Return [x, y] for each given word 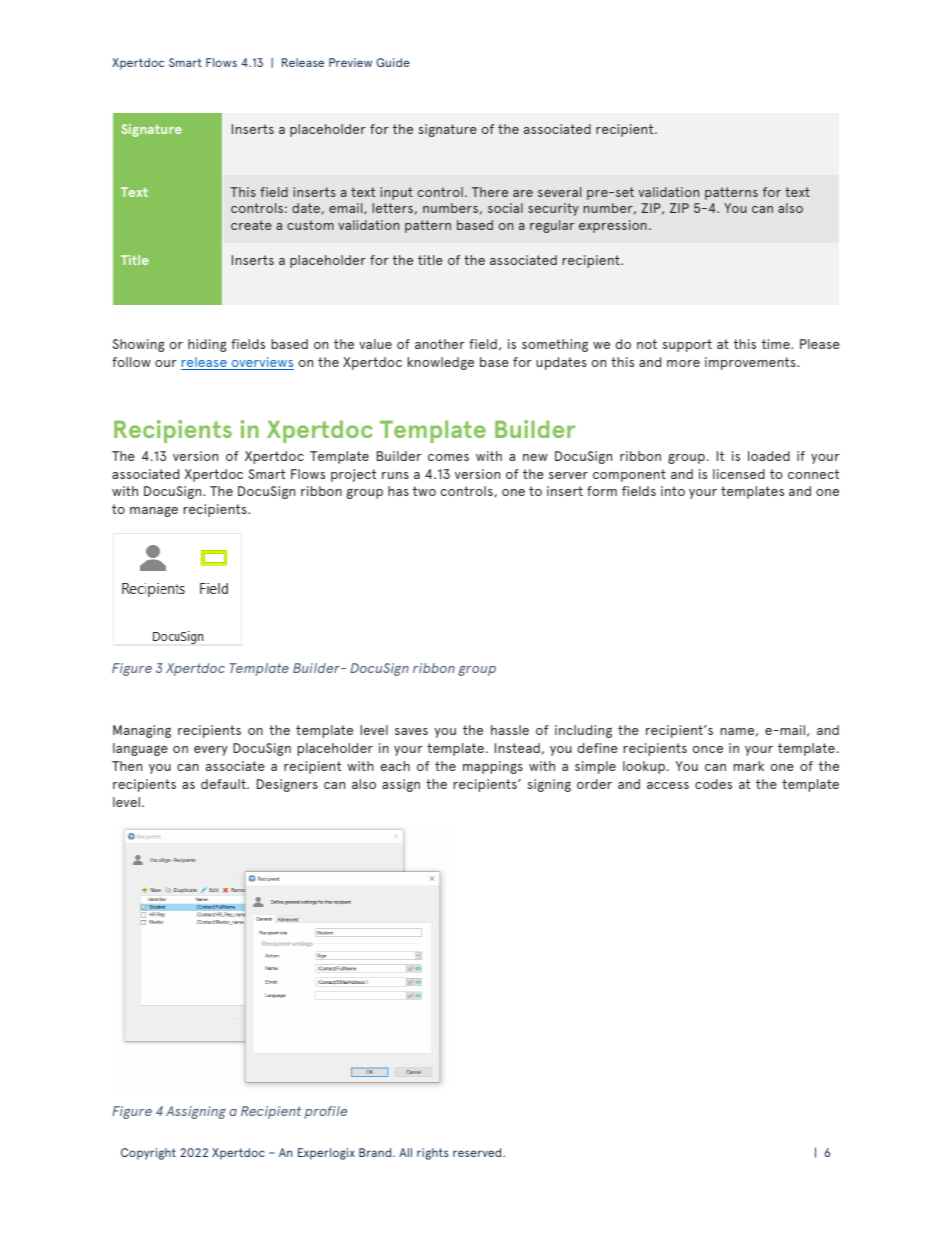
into [673, 491]
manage [154, 511]
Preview [350, 62]
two [424, 491]
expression [613, 226]
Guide [393, 62]
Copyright [148, 1154]
